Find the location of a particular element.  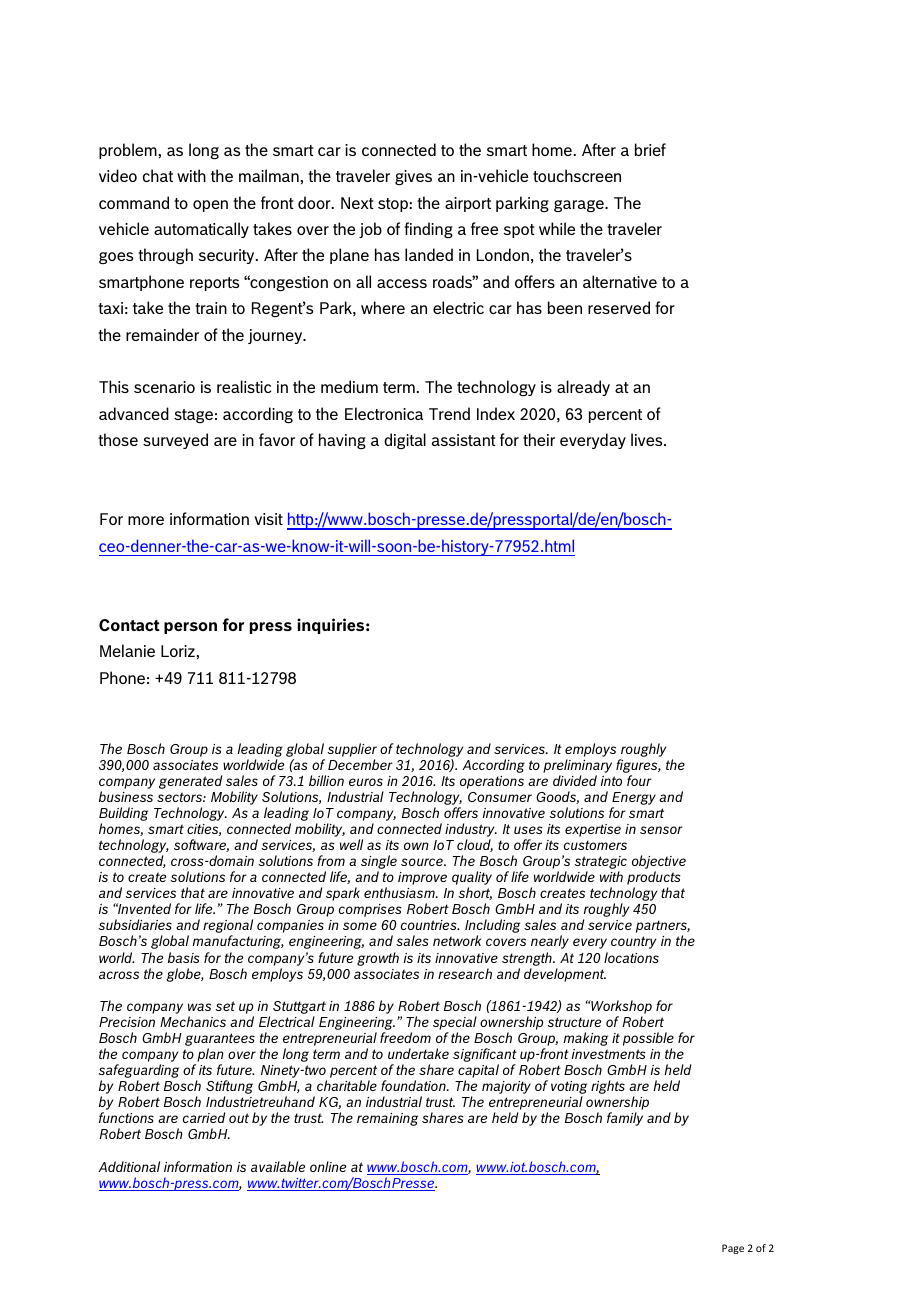

gives is located at coordinates (413, 177).
